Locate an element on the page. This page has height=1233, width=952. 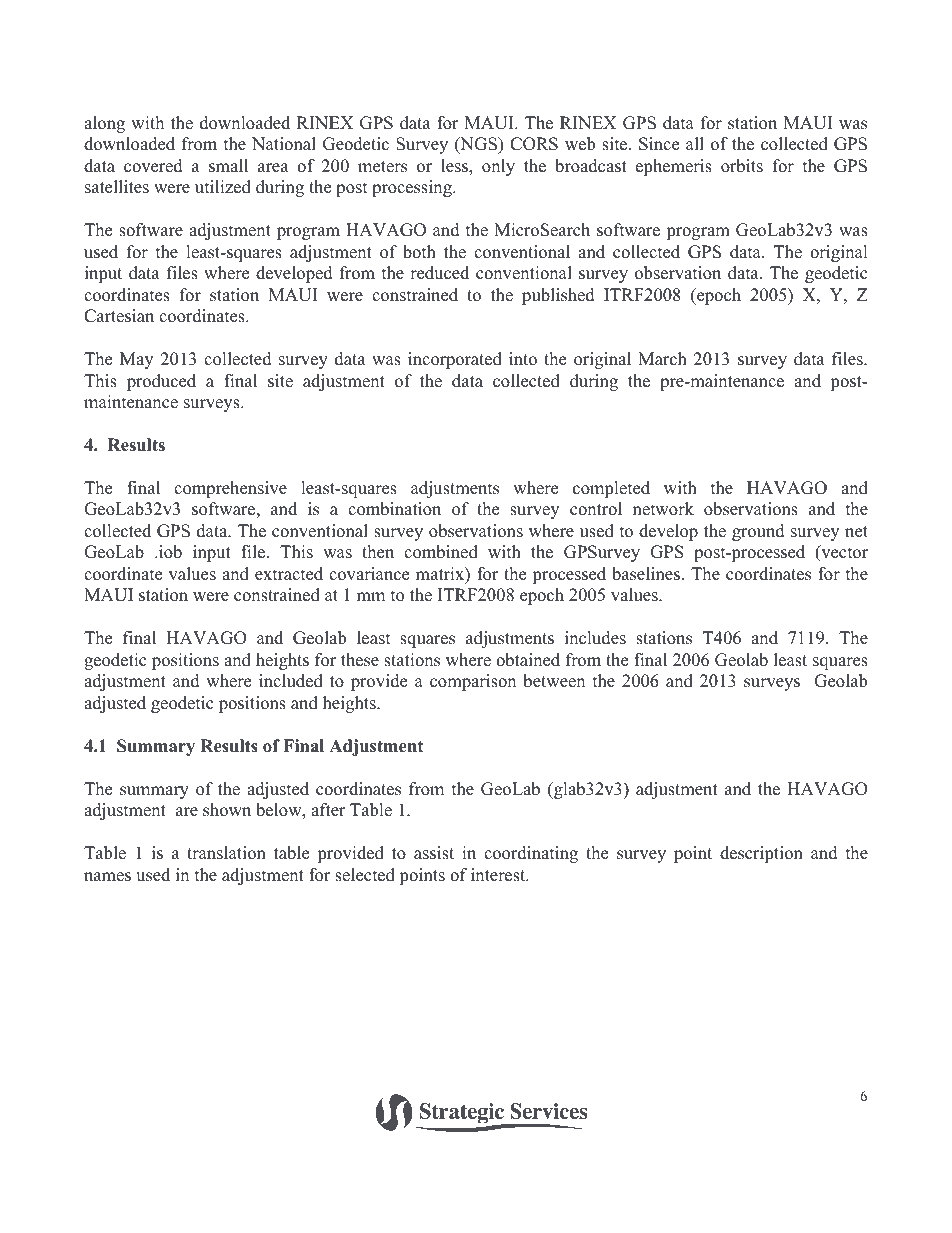
translation is located at coordinates (226, 853).
